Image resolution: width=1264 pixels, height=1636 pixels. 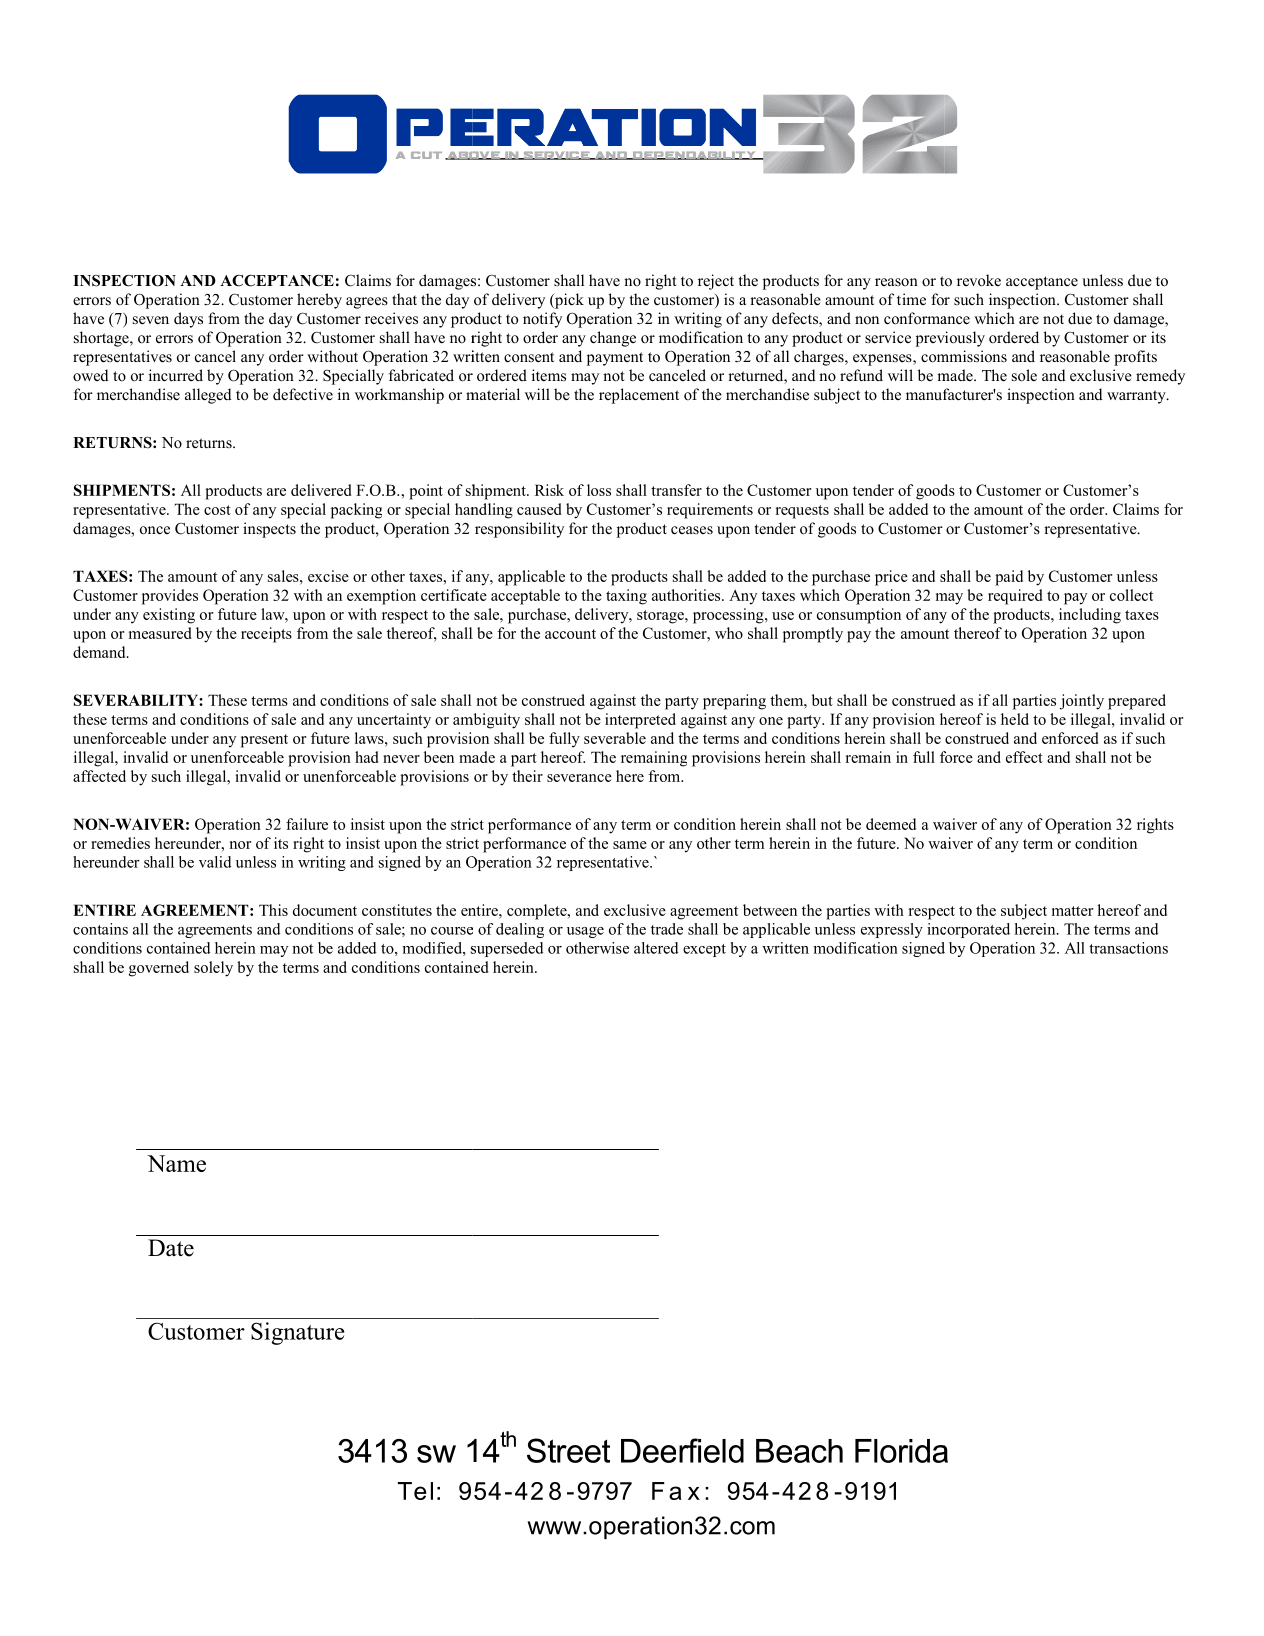 I want to click on collect, so click(x=1131, y=595).
